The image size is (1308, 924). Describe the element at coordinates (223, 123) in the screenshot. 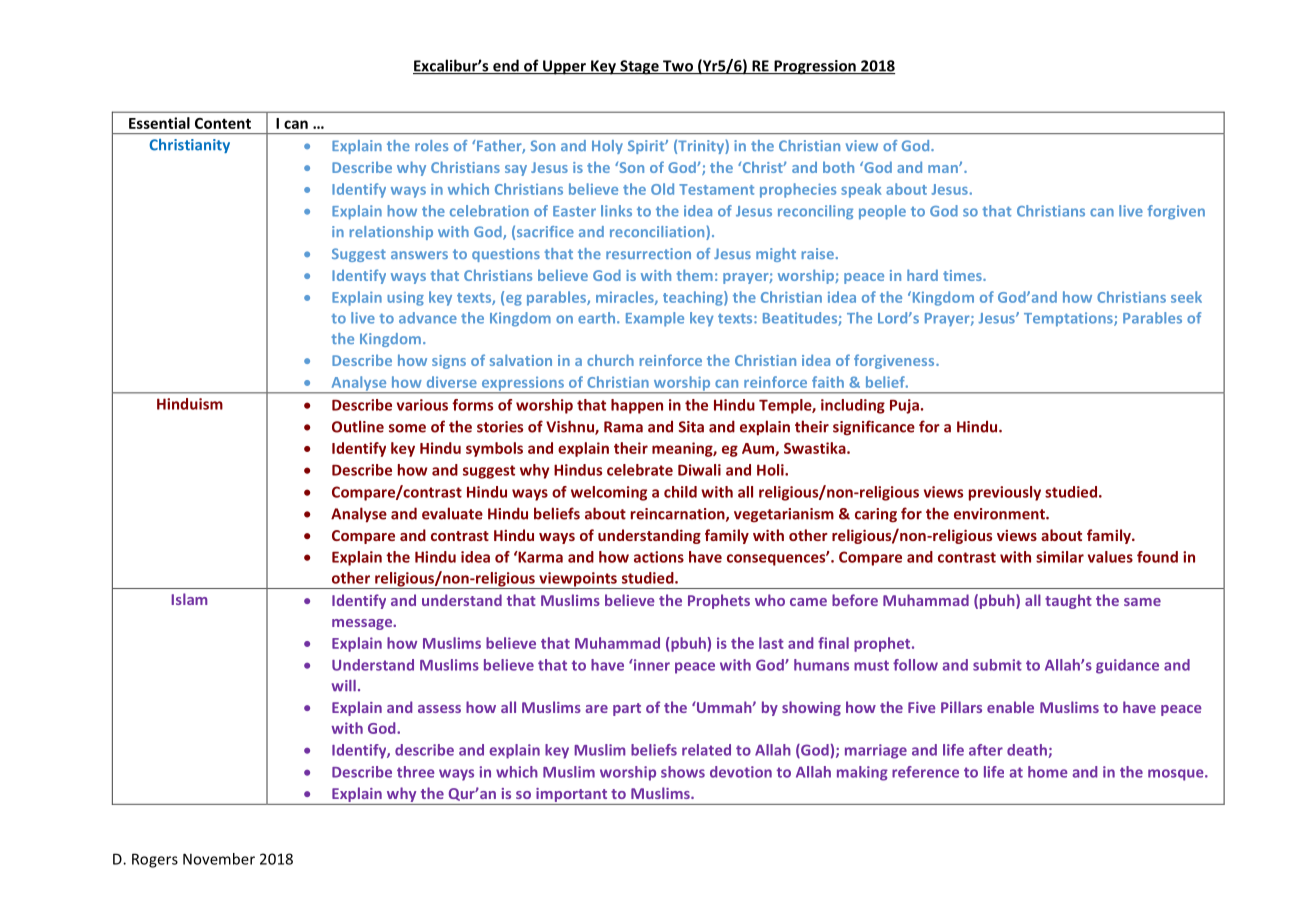

I see `Content` at that location.
